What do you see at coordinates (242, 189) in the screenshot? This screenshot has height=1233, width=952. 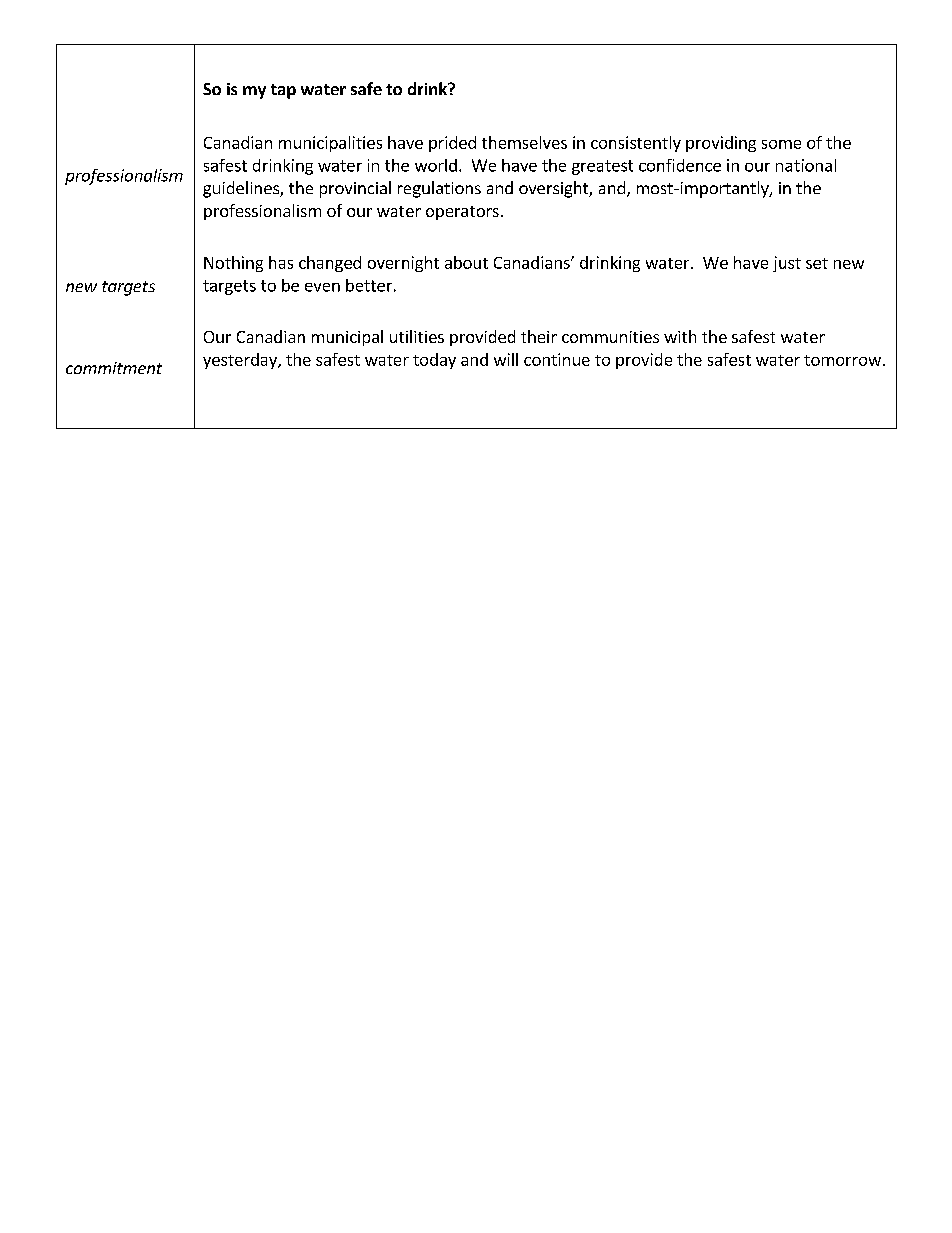 I see `guidelines` at bounding box center [242, 189].
